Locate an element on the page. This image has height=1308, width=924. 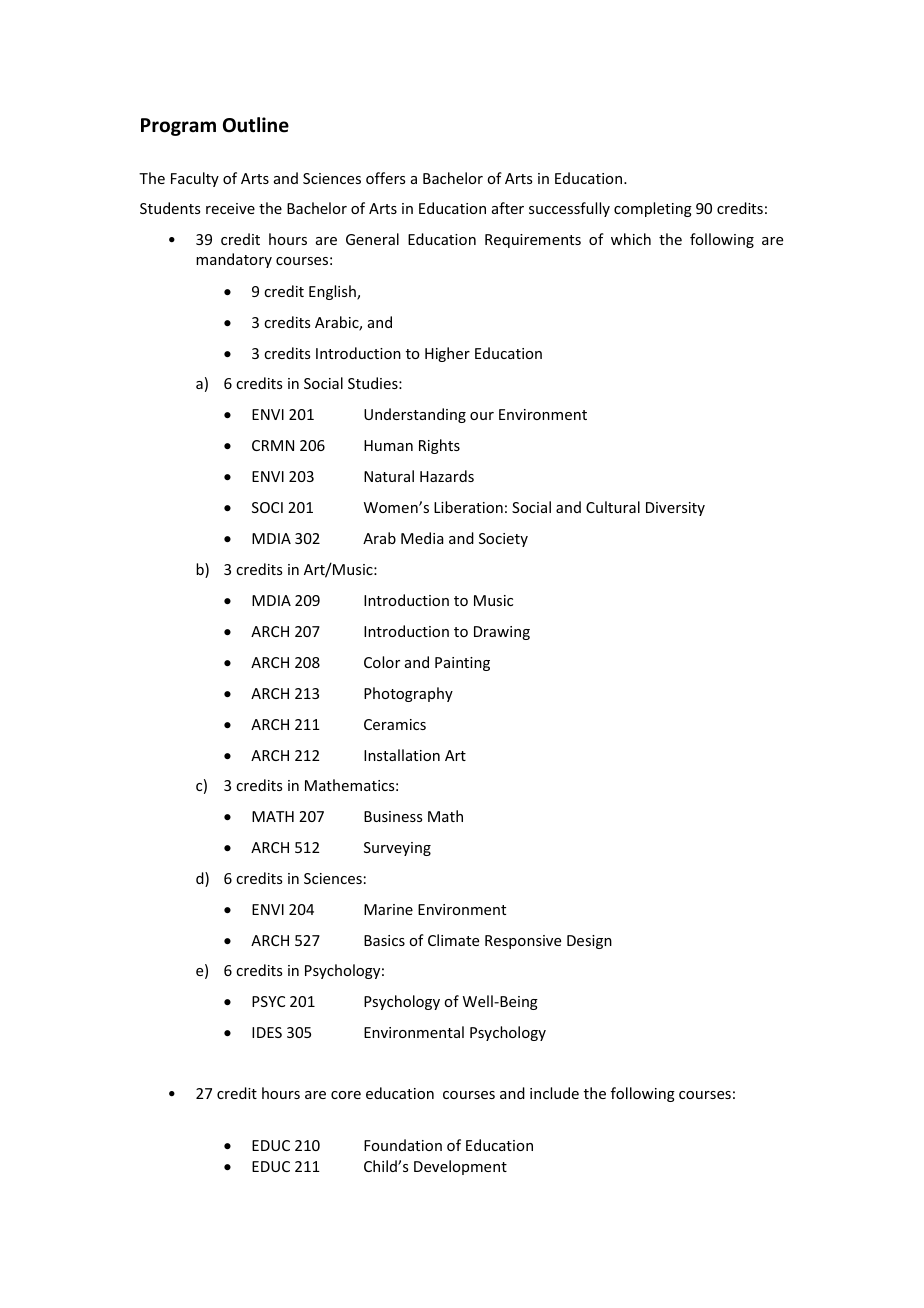
Foundation is located at coordinates (403, 1145).
